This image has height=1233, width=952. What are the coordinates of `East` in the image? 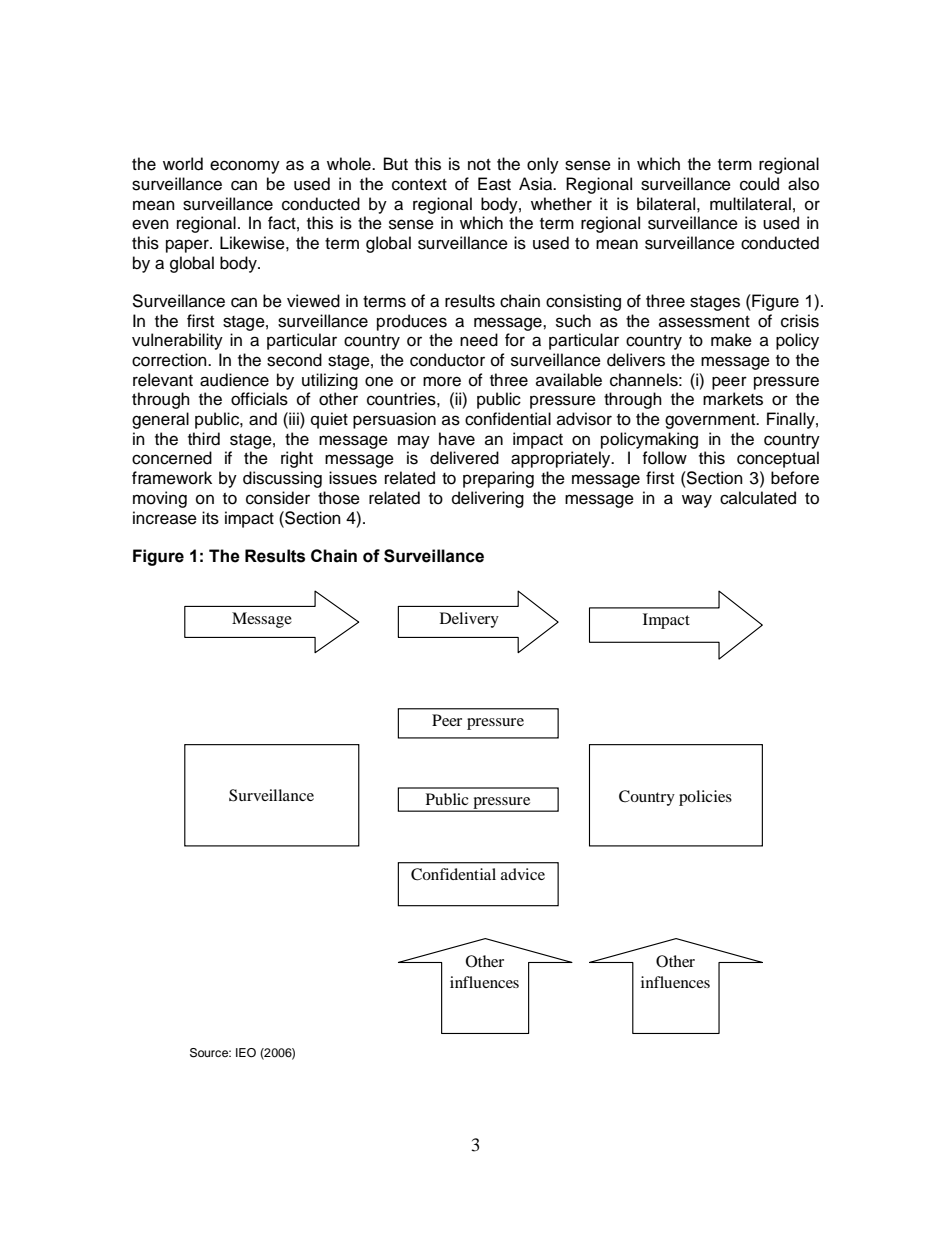 It's located at (494, 184).
